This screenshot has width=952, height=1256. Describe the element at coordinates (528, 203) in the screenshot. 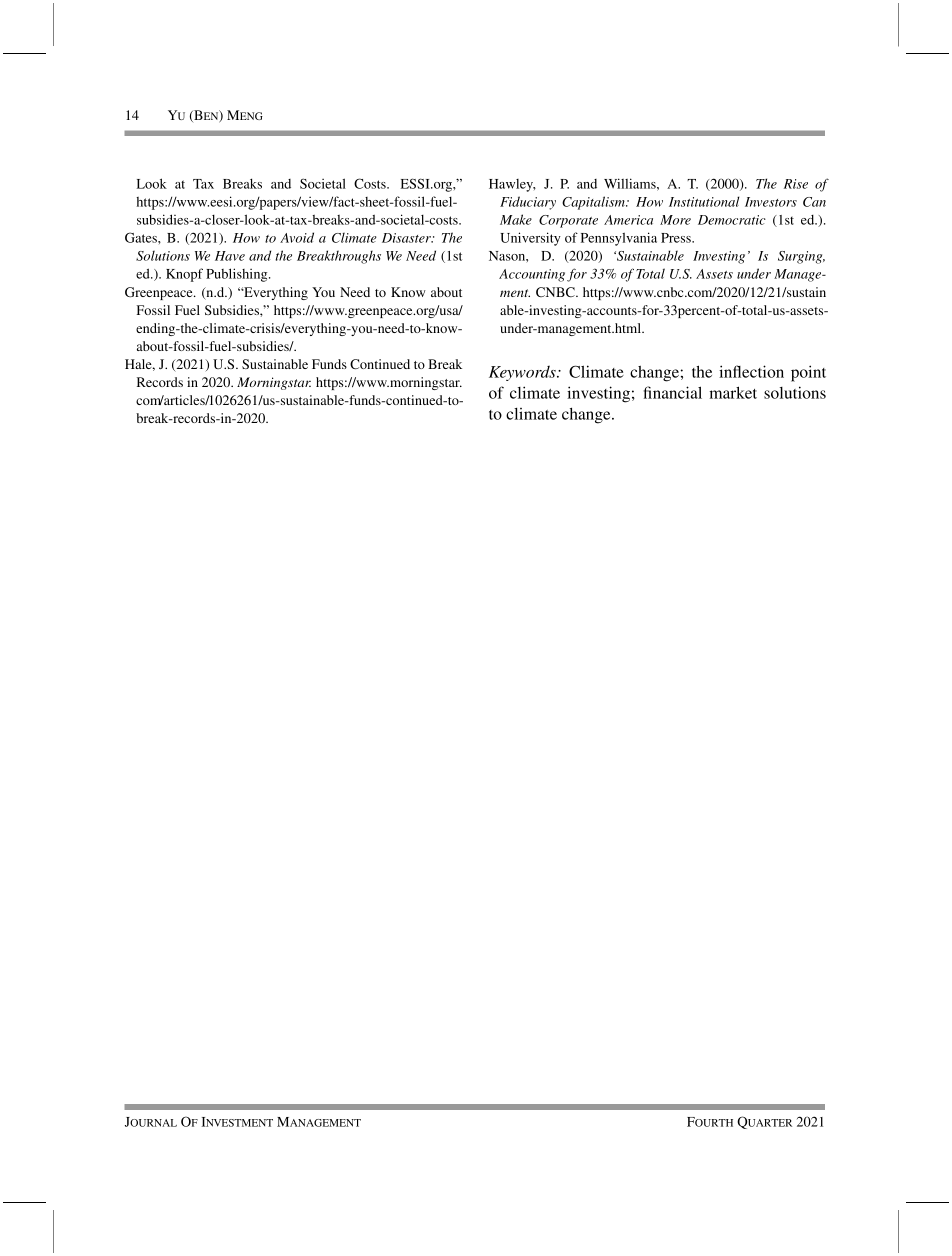

I see `Fiduciary` at that location.
